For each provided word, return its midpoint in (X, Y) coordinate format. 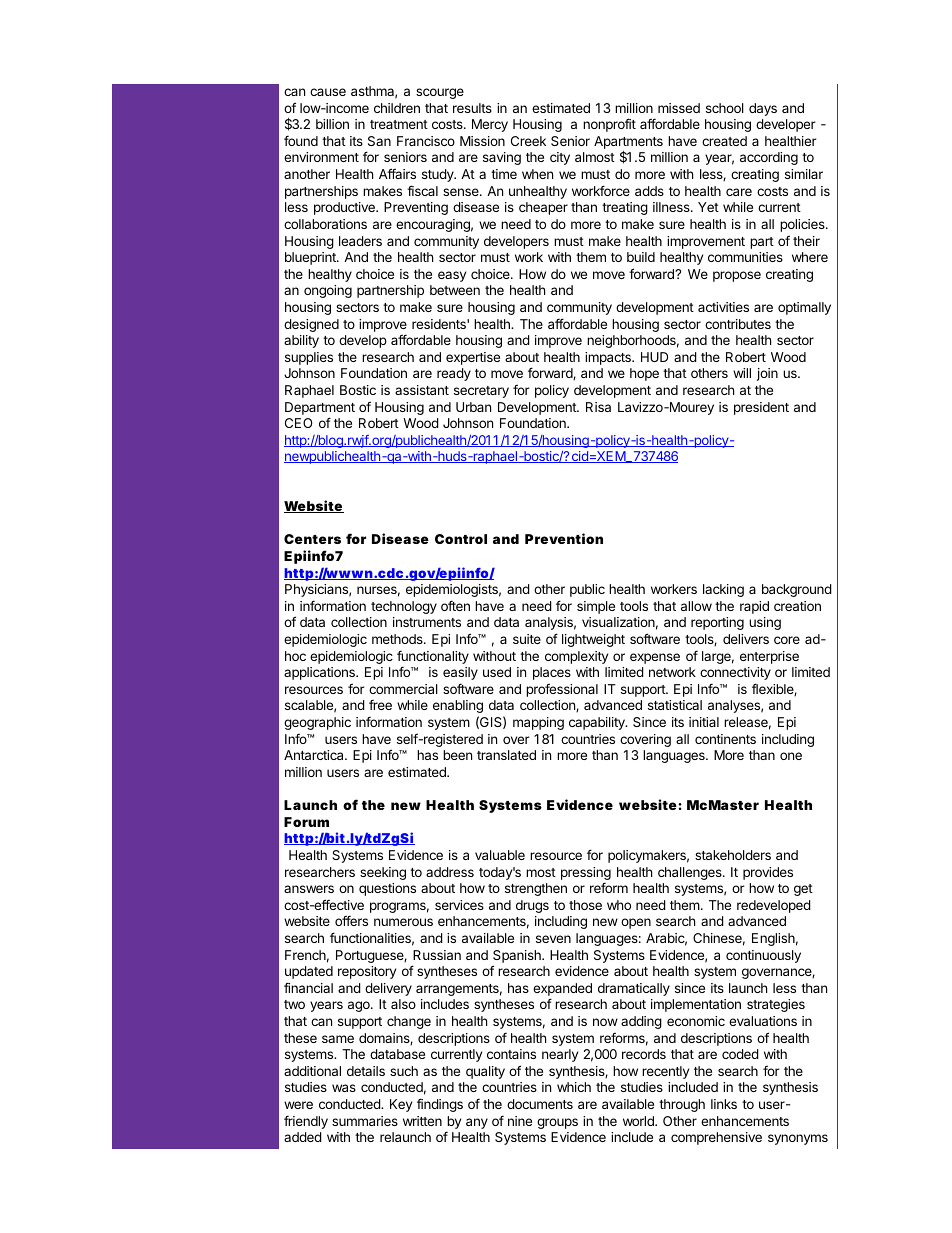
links (724, 1104)
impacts (609, 358)
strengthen (536, 889)
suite (527, 639)
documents (540, 1104)
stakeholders (733, 855)
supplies (309, 358)
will (742, 373)
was (344, 1088)
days (763, 109)
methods (398, 639)
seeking (383, 873)
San (379, 141)
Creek (528, 141)
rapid (754, 607)
